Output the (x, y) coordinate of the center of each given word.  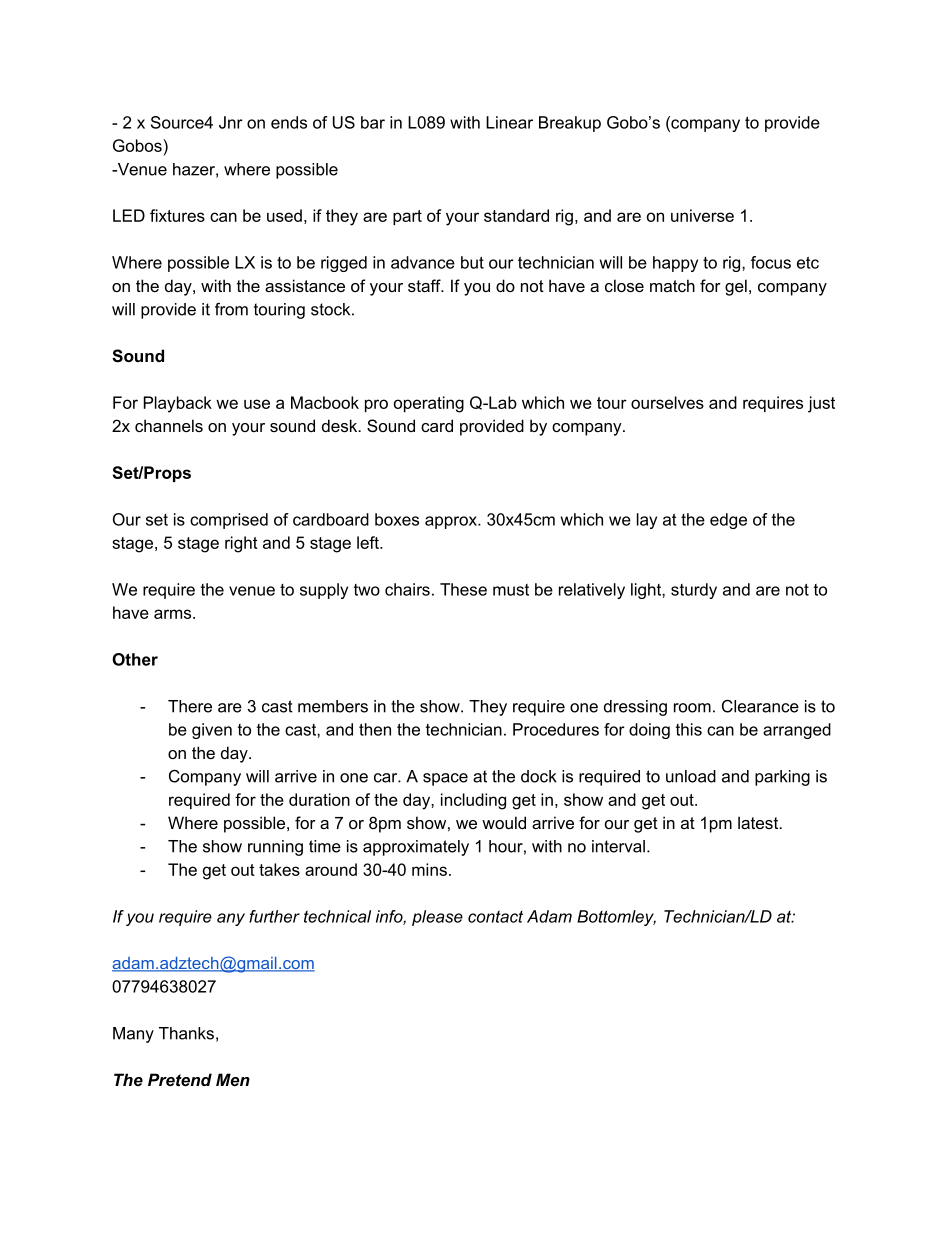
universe (702, 215)
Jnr (231, 122)
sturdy (694, 591)
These (463, 589)
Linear (509, 122)
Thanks (186, 1033)
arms (174, 614)
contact (495, 916)
